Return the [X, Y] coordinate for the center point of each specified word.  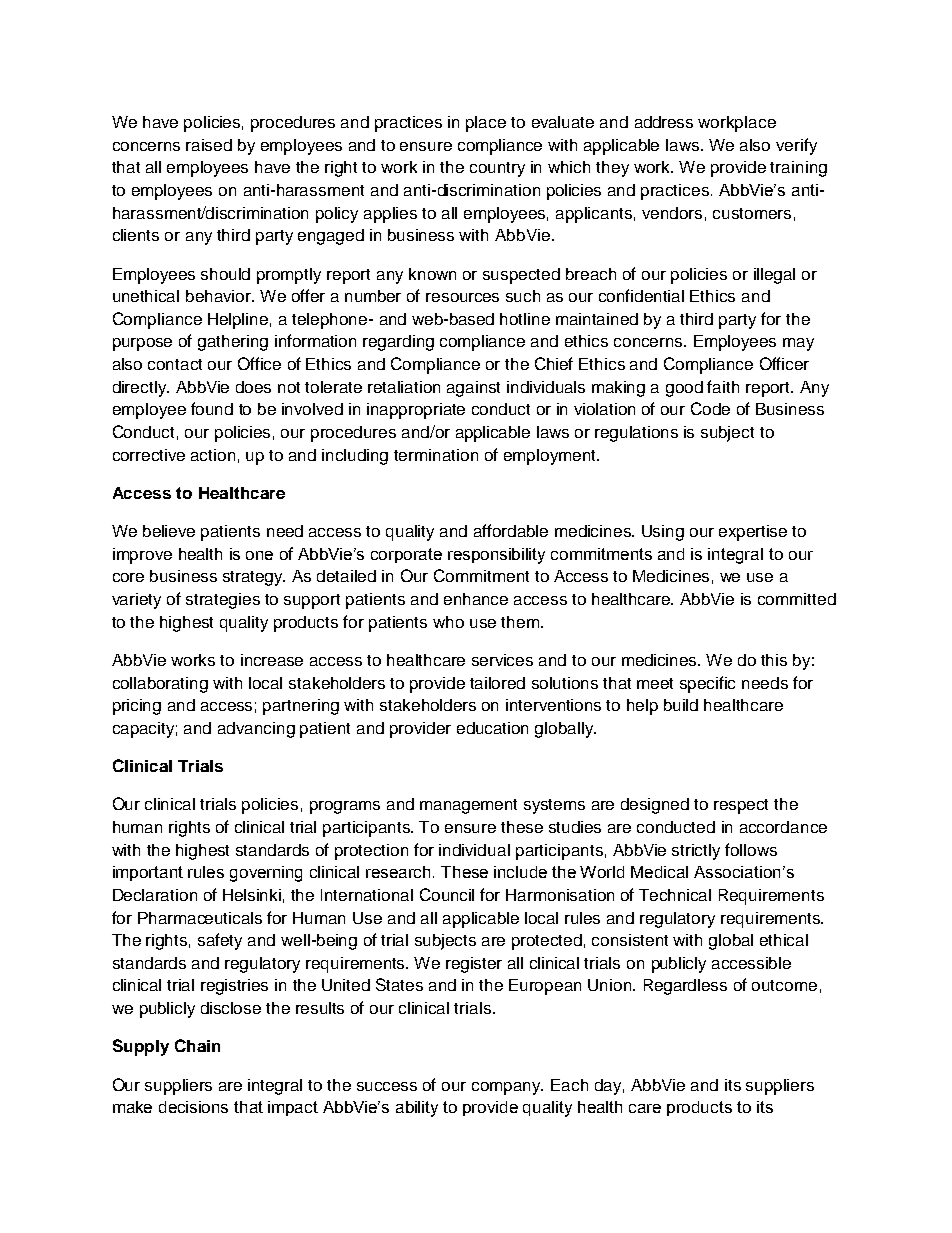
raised [209, 145]
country [497, 169]
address [664, 122]
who [448, 622]
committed [797, 599]
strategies [223, 601]
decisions [193, 1107]
